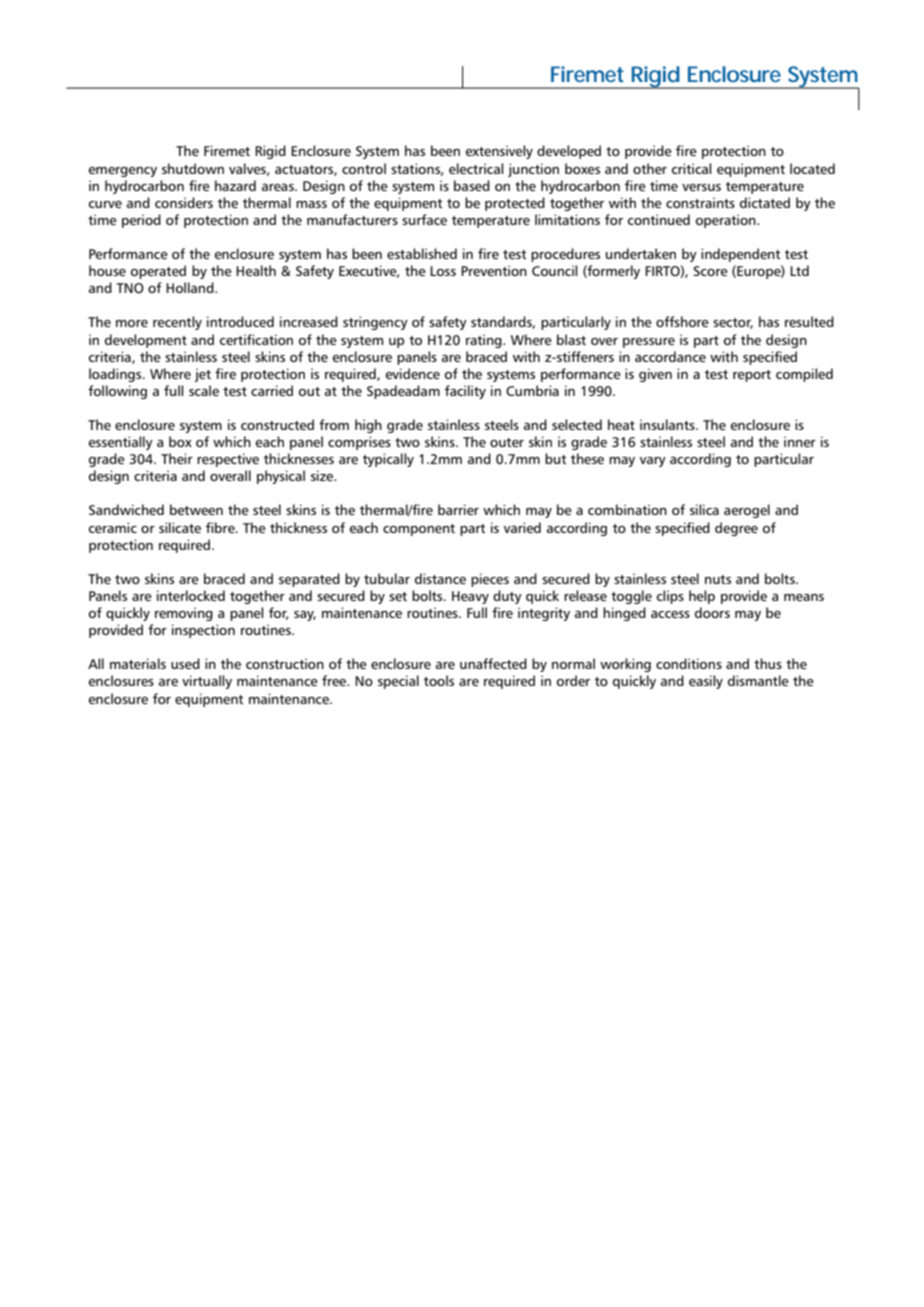 The width and height of the document is (924, 1307). I want to click on electrical, so click(476, 168).
